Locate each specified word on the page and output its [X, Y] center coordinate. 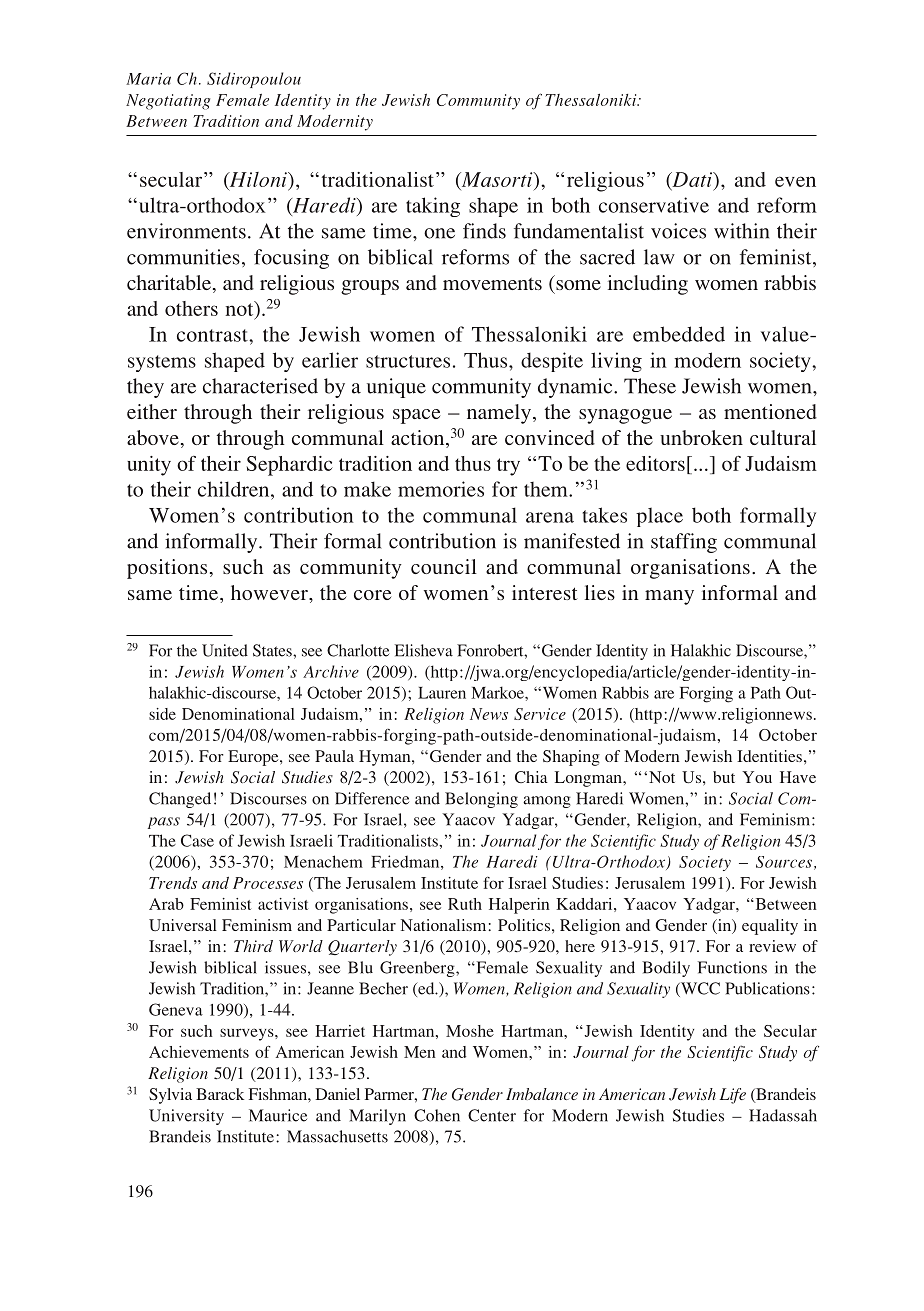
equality [770, 927]
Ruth [465, 904]
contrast [213, 335]
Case [197, 840]
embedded [679, 334]
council [444, 566]
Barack [220, 1094]
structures [408, 361]
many [669, 597]
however [270, 592]
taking [433, 207]
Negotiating [168, 102]
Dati [692, 181]
